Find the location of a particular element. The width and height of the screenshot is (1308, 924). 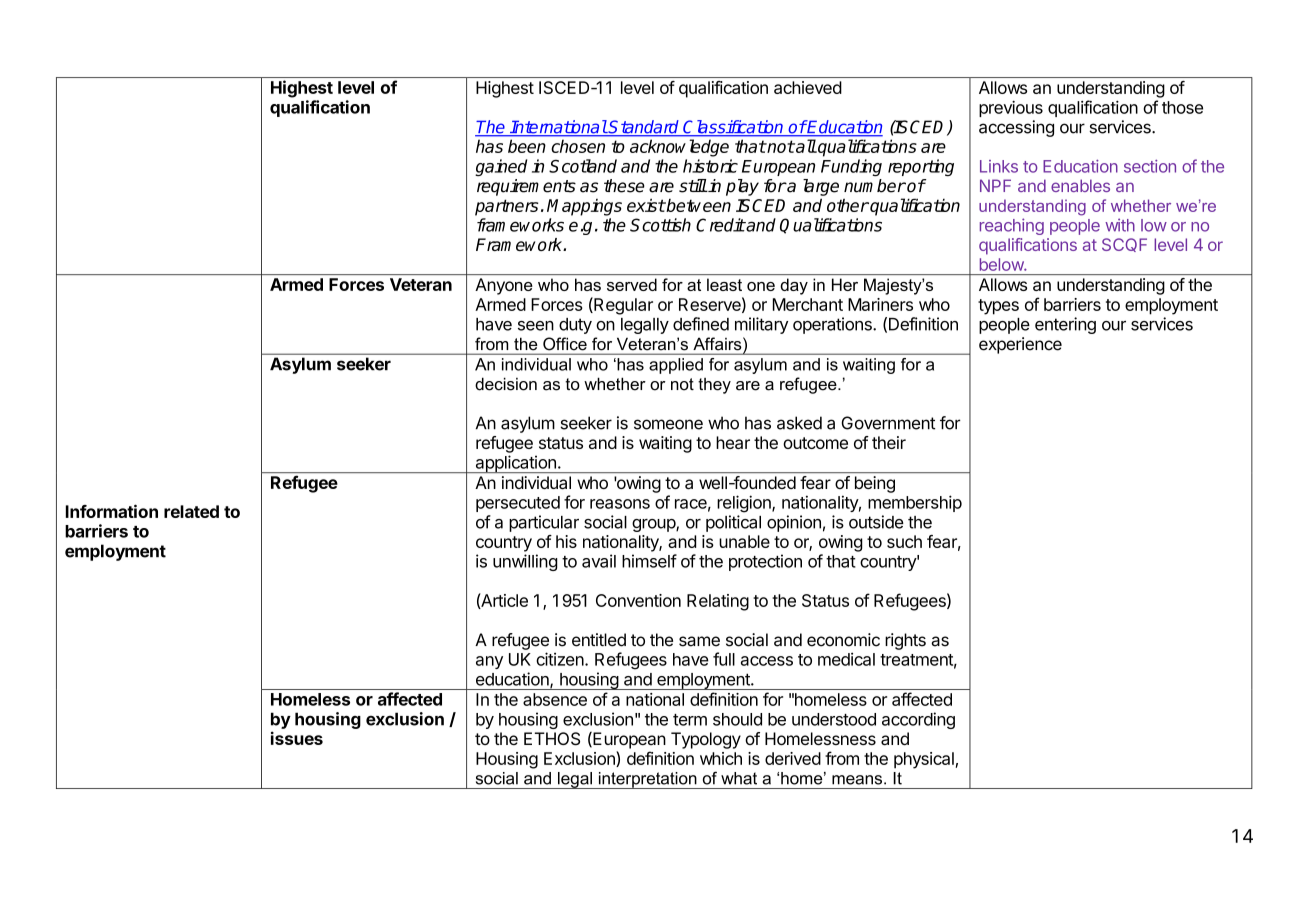

related is located at coordinates (191, 511).
